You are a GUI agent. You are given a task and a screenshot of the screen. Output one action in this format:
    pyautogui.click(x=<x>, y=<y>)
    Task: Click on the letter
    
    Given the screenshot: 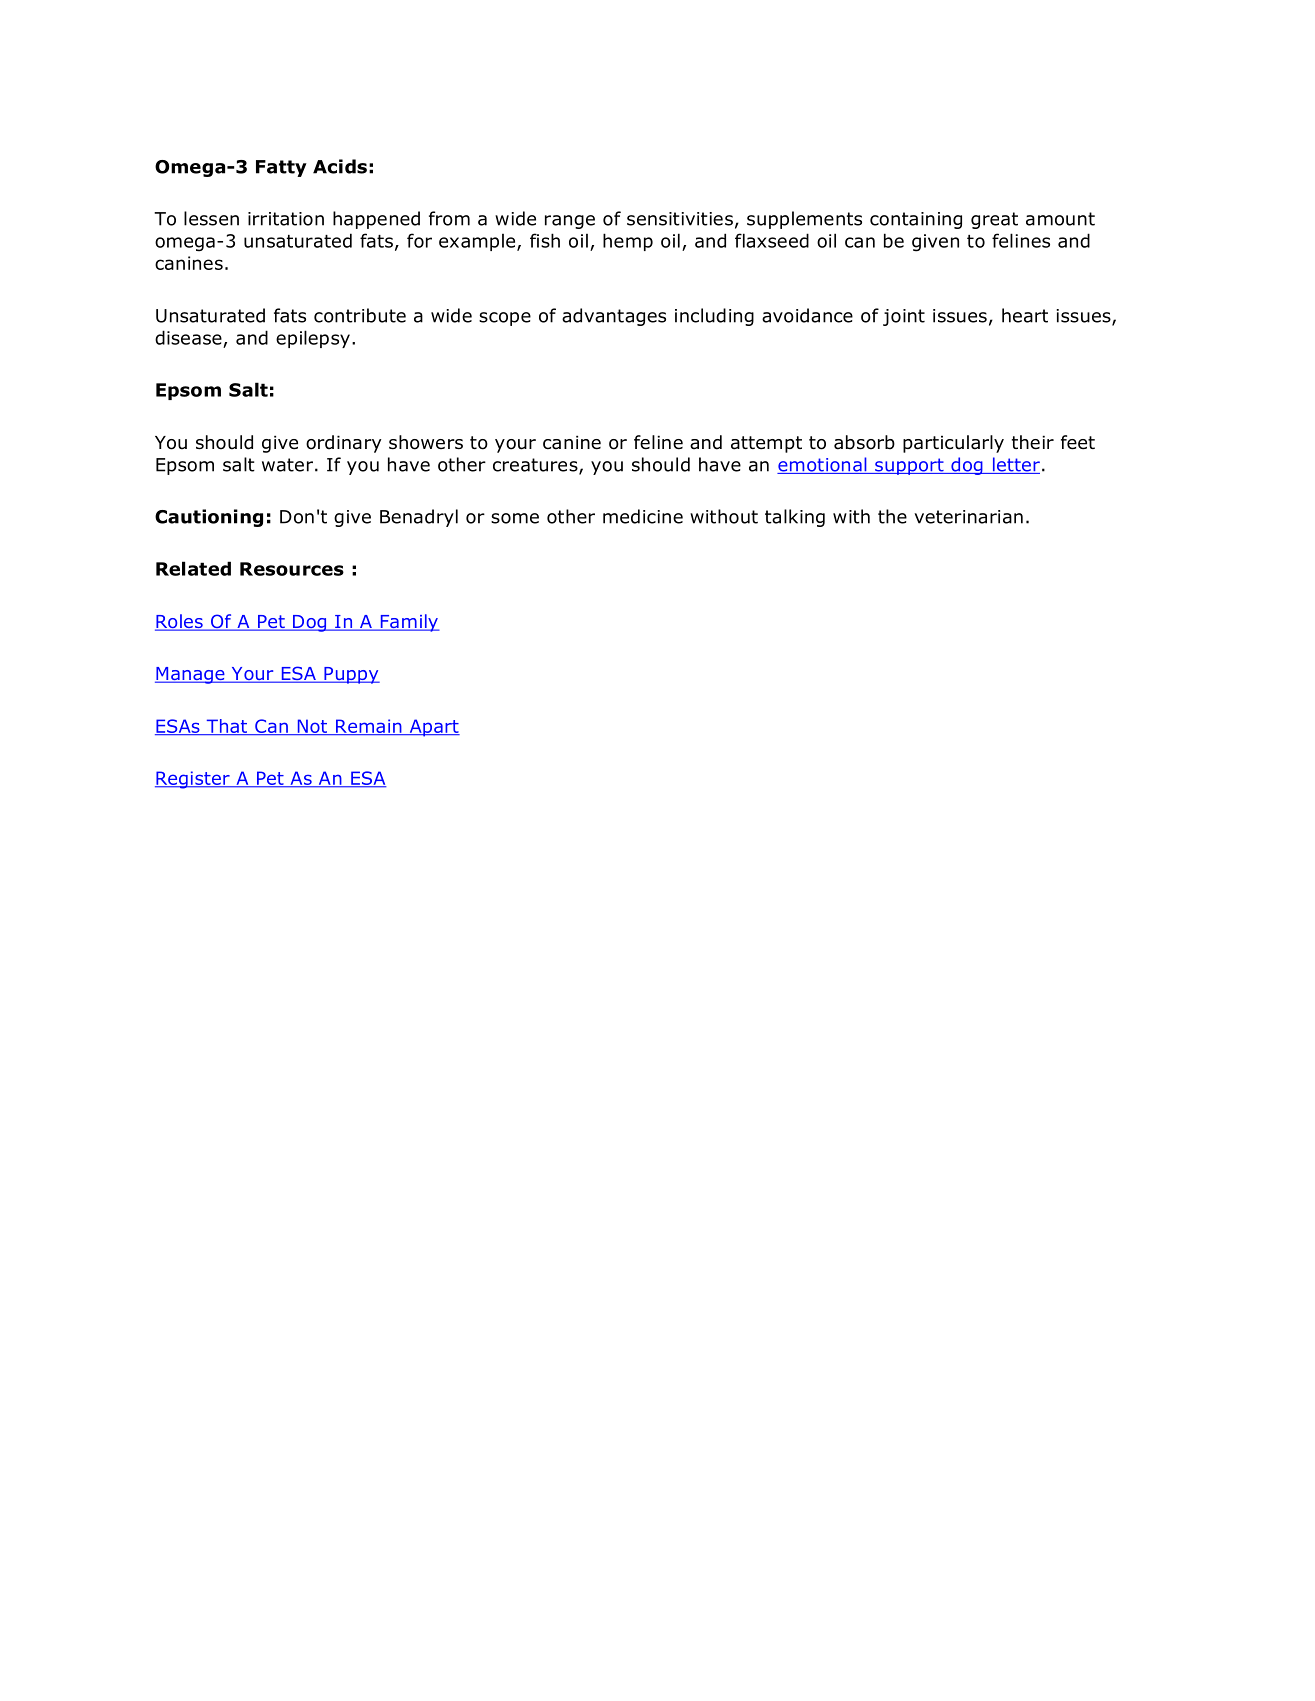 What is the action you would take?
    pyautogui.click(x=1015, y=465)
